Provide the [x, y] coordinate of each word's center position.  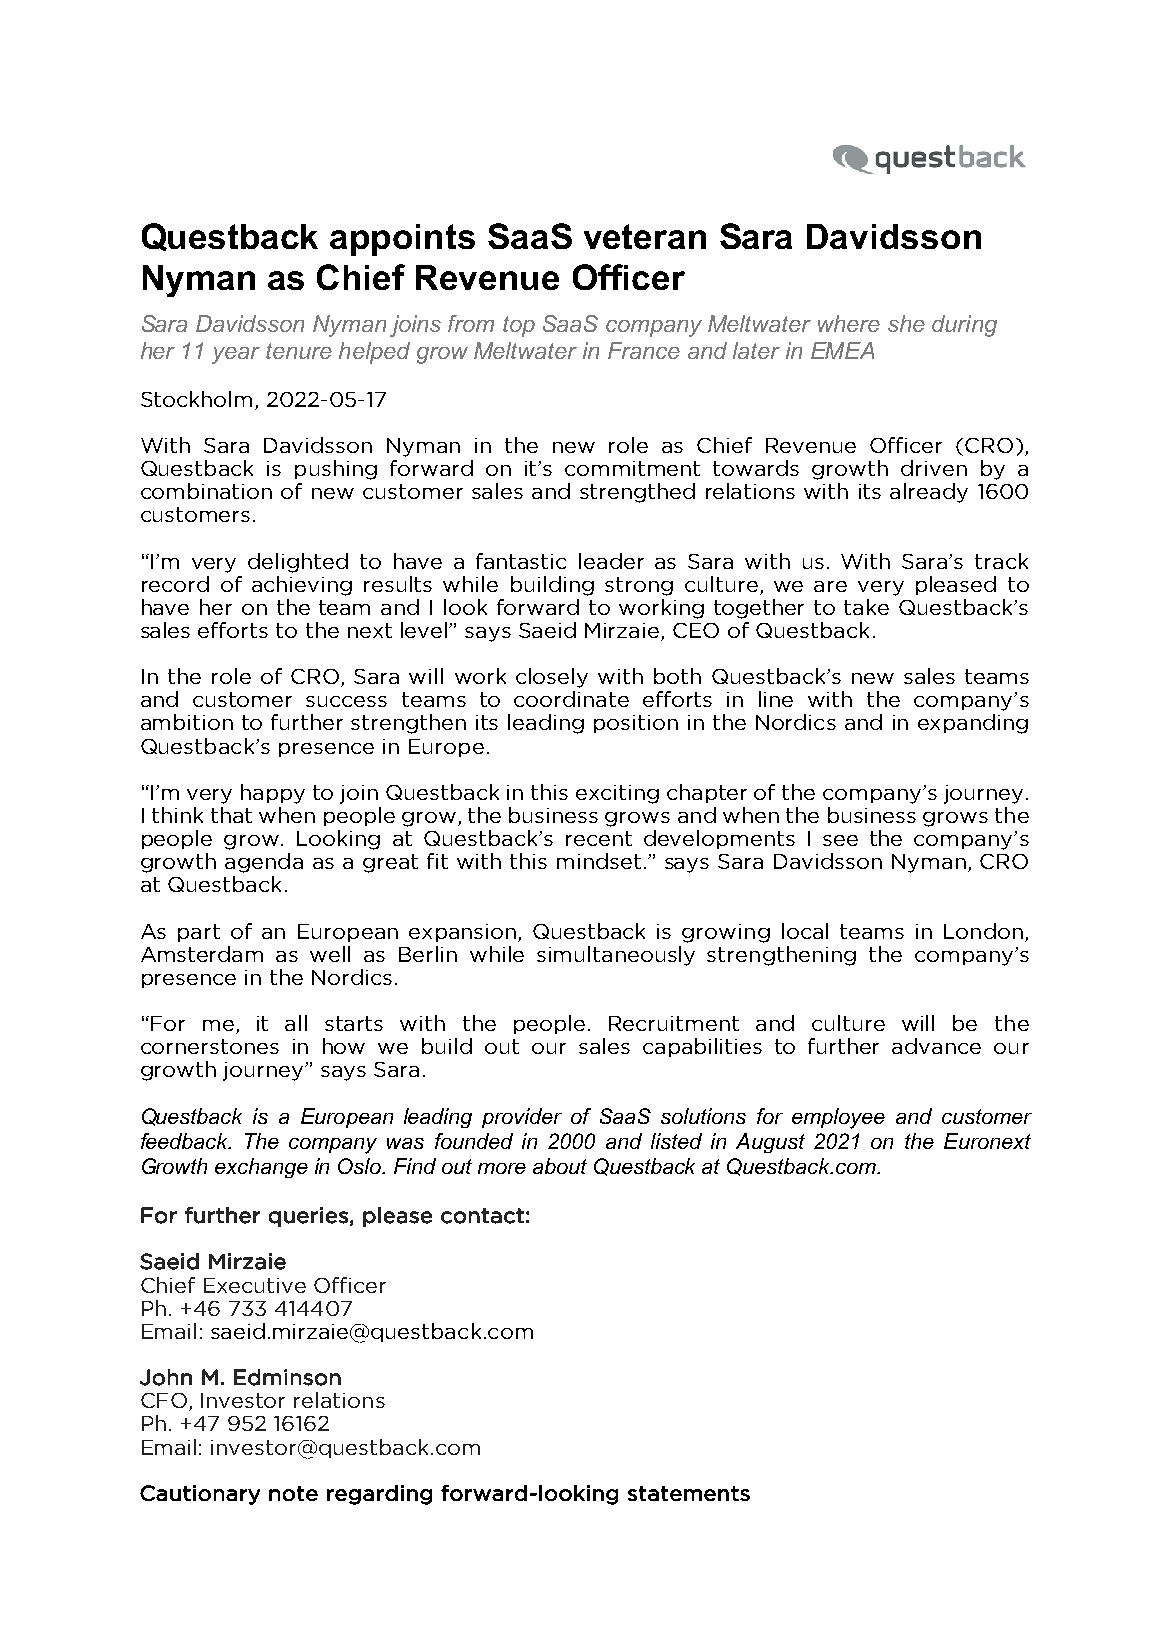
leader [611, 561]
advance [936, 1046]
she [906, 323]
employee [838, 1118]
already [929, 493]
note [293, 1493]
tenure [299, 351]
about [560, 1166]
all [296, 1023]
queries [308, 1217]
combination [206, 491]
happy [273, 794]
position [636, 724]
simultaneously [616, 956]
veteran [645, 236]
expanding [973, 724]
